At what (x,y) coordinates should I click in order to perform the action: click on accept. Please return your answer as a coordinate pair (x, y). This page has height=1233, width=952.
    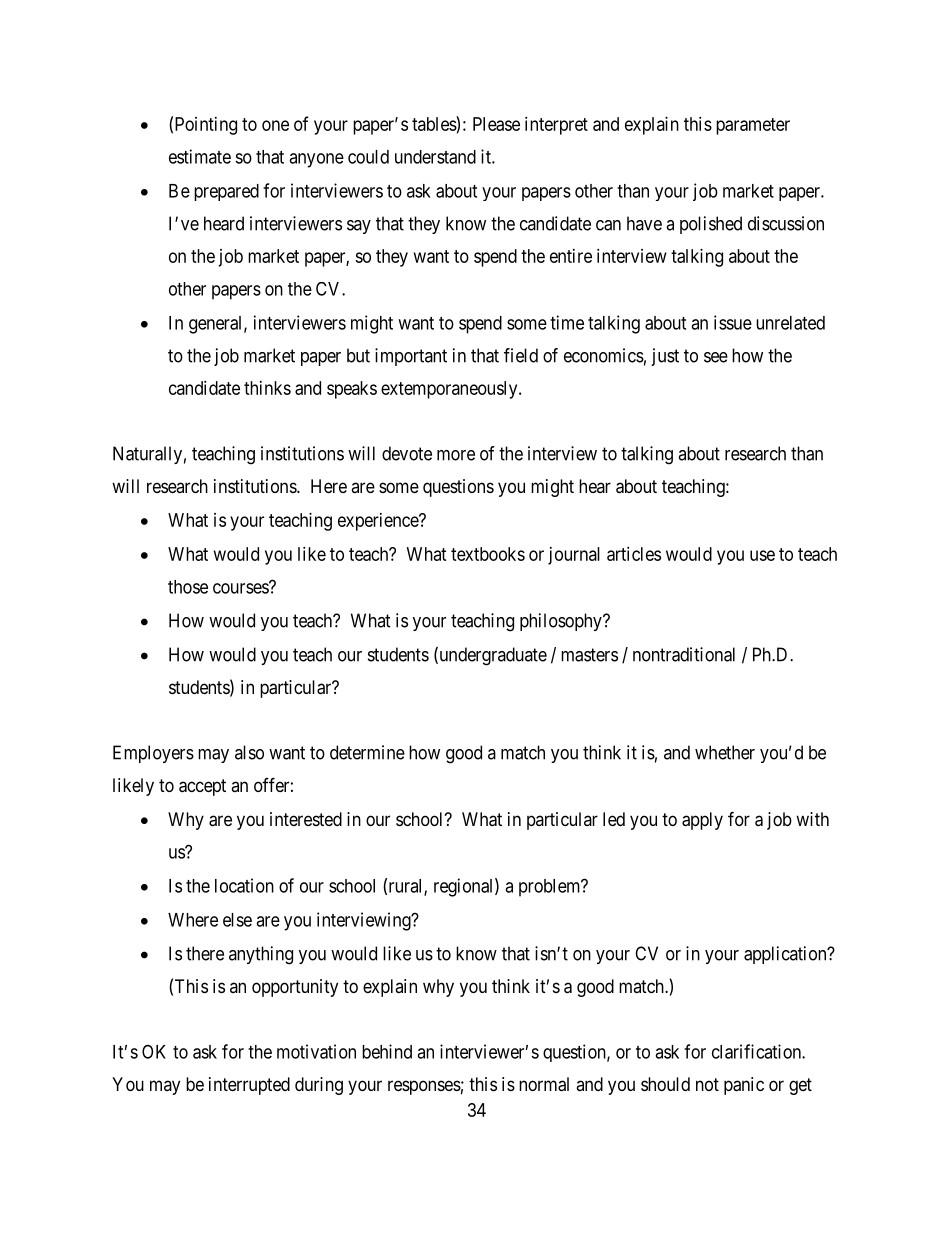
    Looking at the image, I should click on (202, 787).
